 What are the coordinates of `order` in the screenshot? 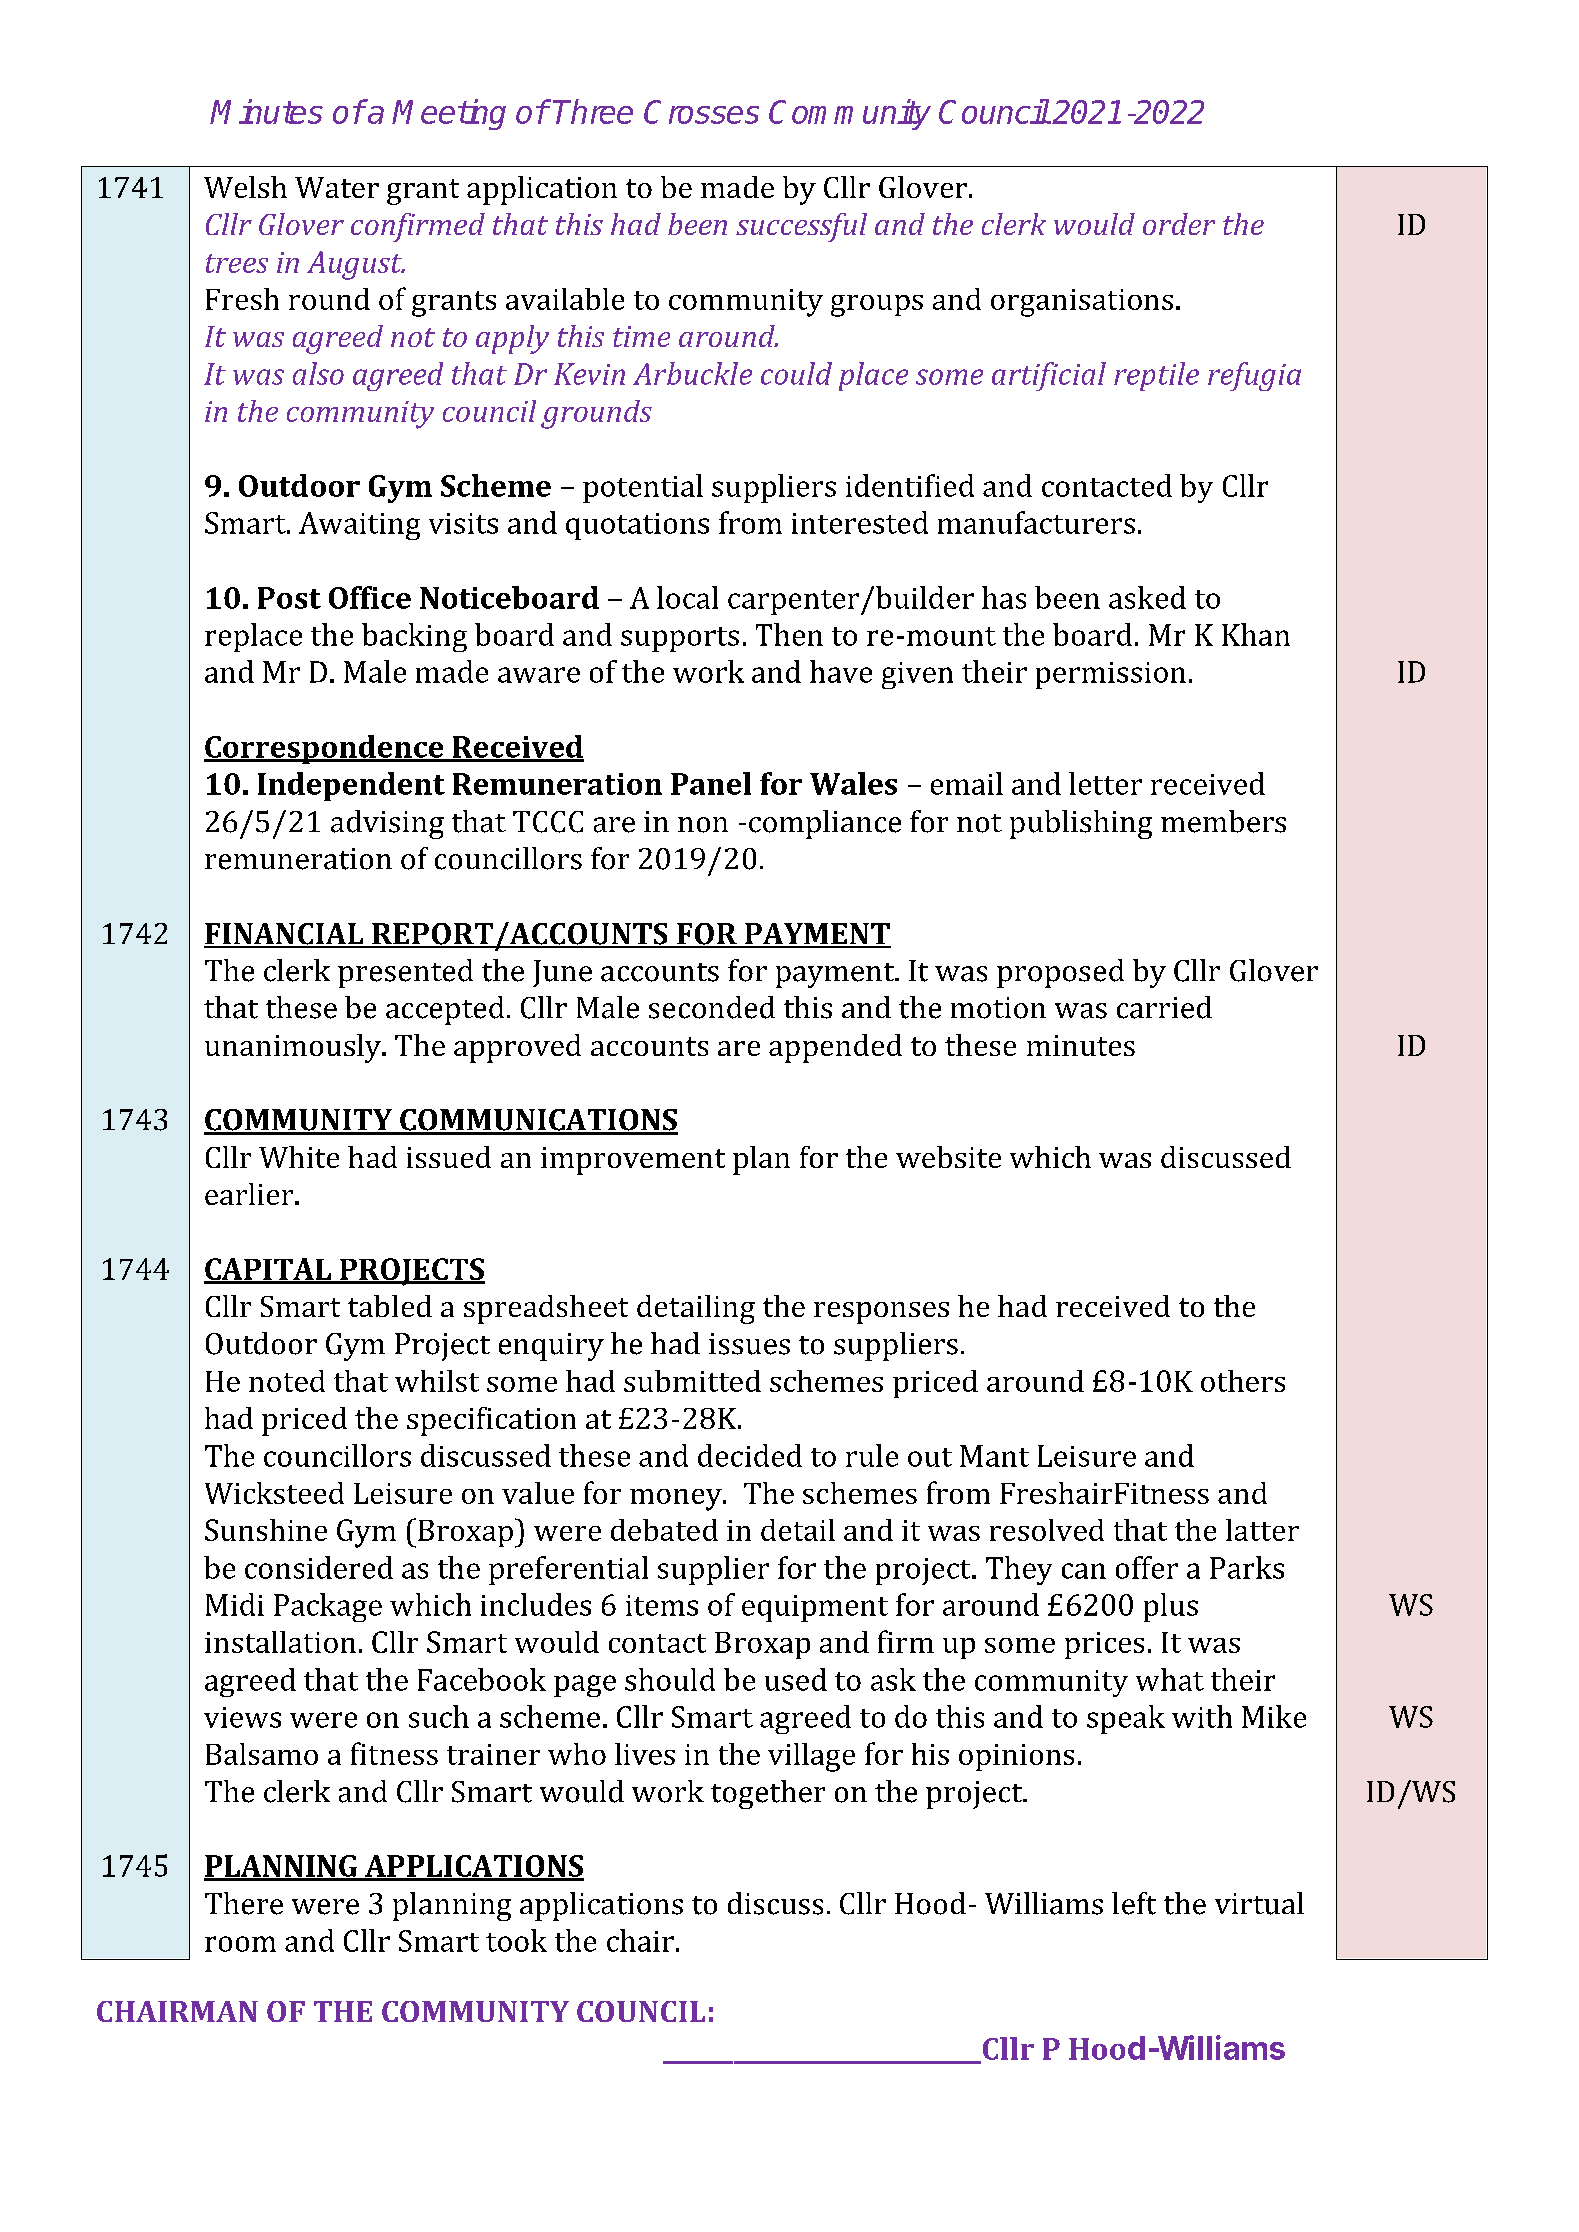 It's located at (1179, 224).
